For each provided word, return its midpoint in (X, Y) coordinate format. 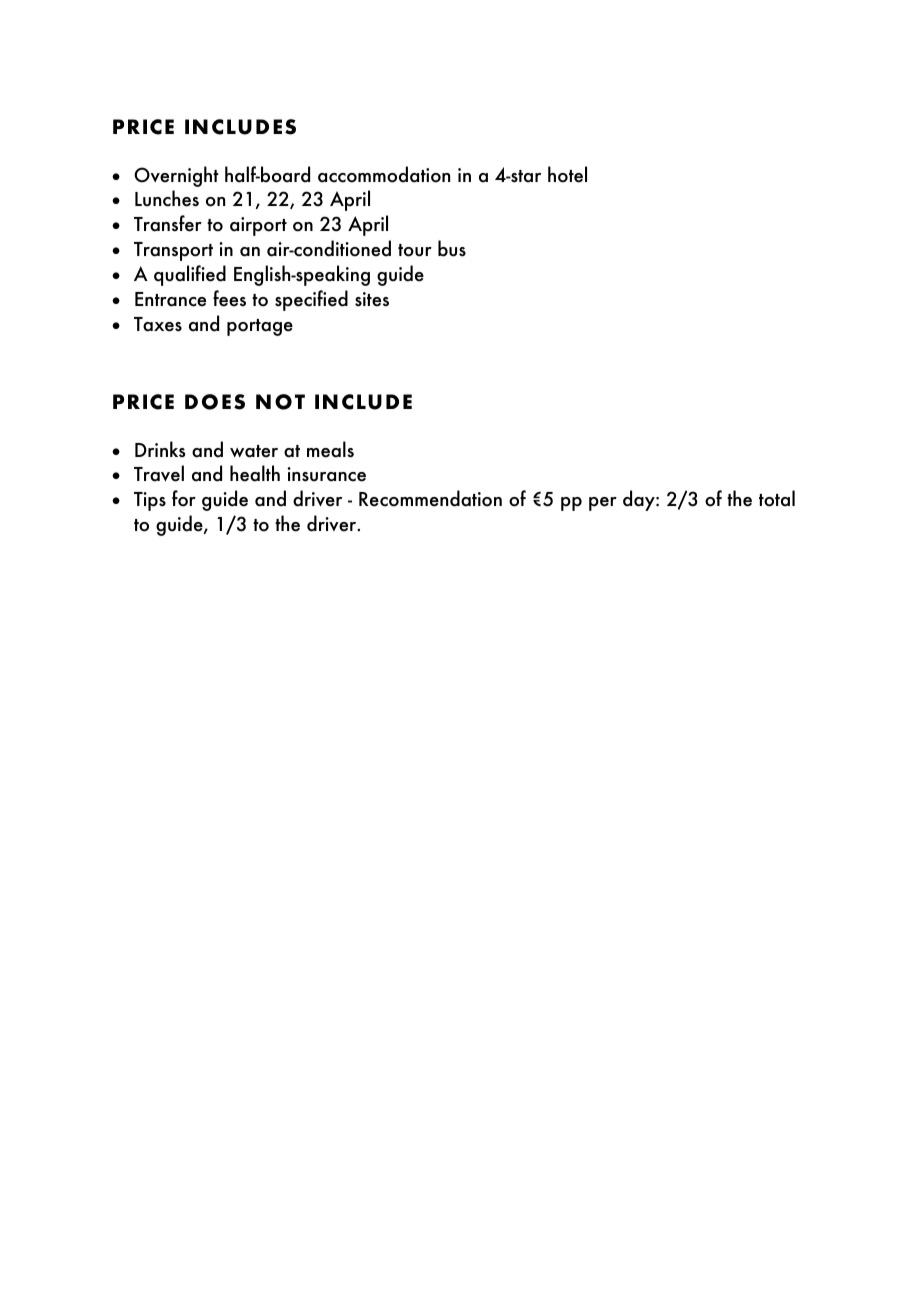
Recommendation (430, 498)
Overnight (176, 176)
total (777, 498)
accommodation (384, 174)
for (184, 498)
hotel (567, 174)
